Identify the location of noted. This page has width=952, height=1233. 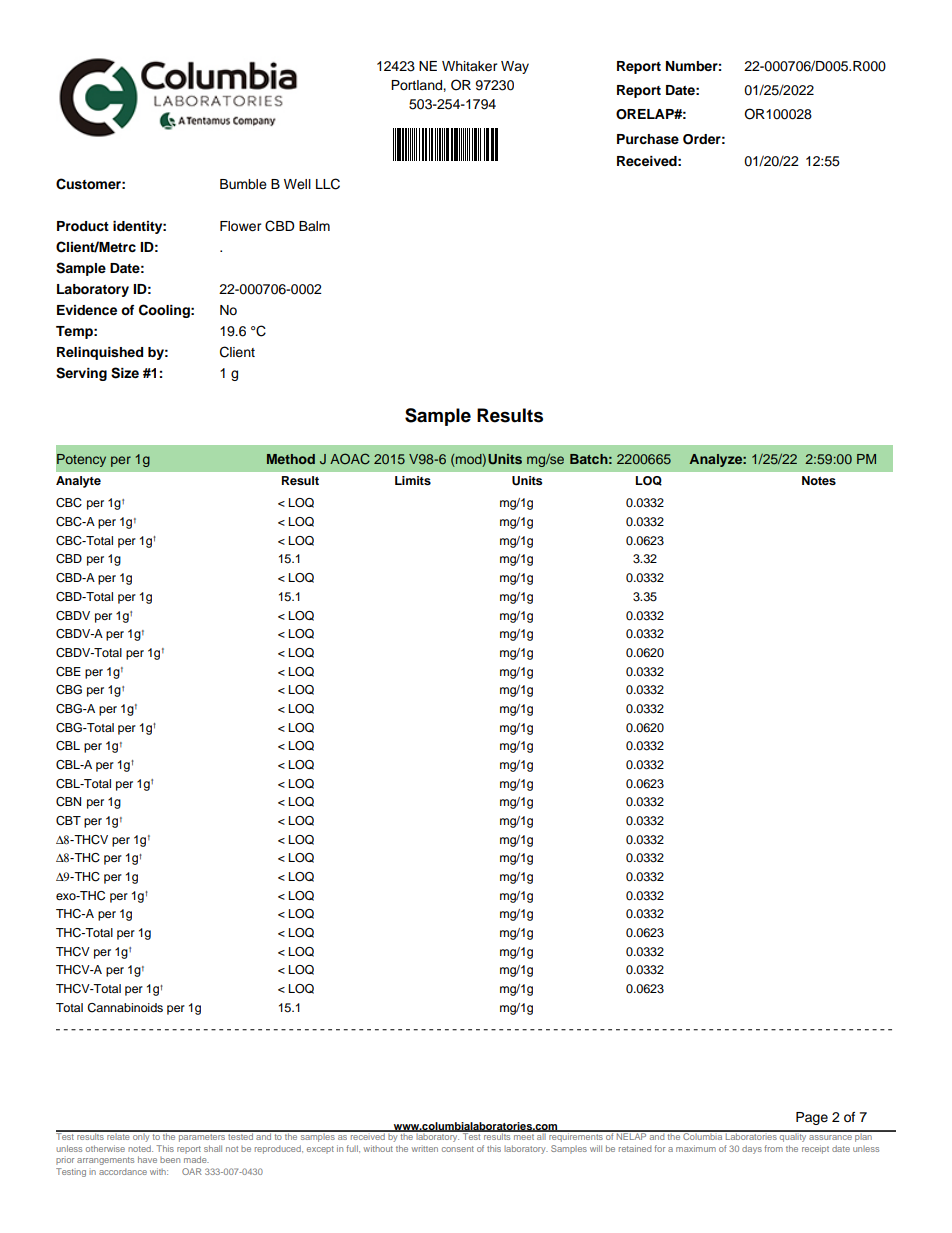
(140, 1148).
